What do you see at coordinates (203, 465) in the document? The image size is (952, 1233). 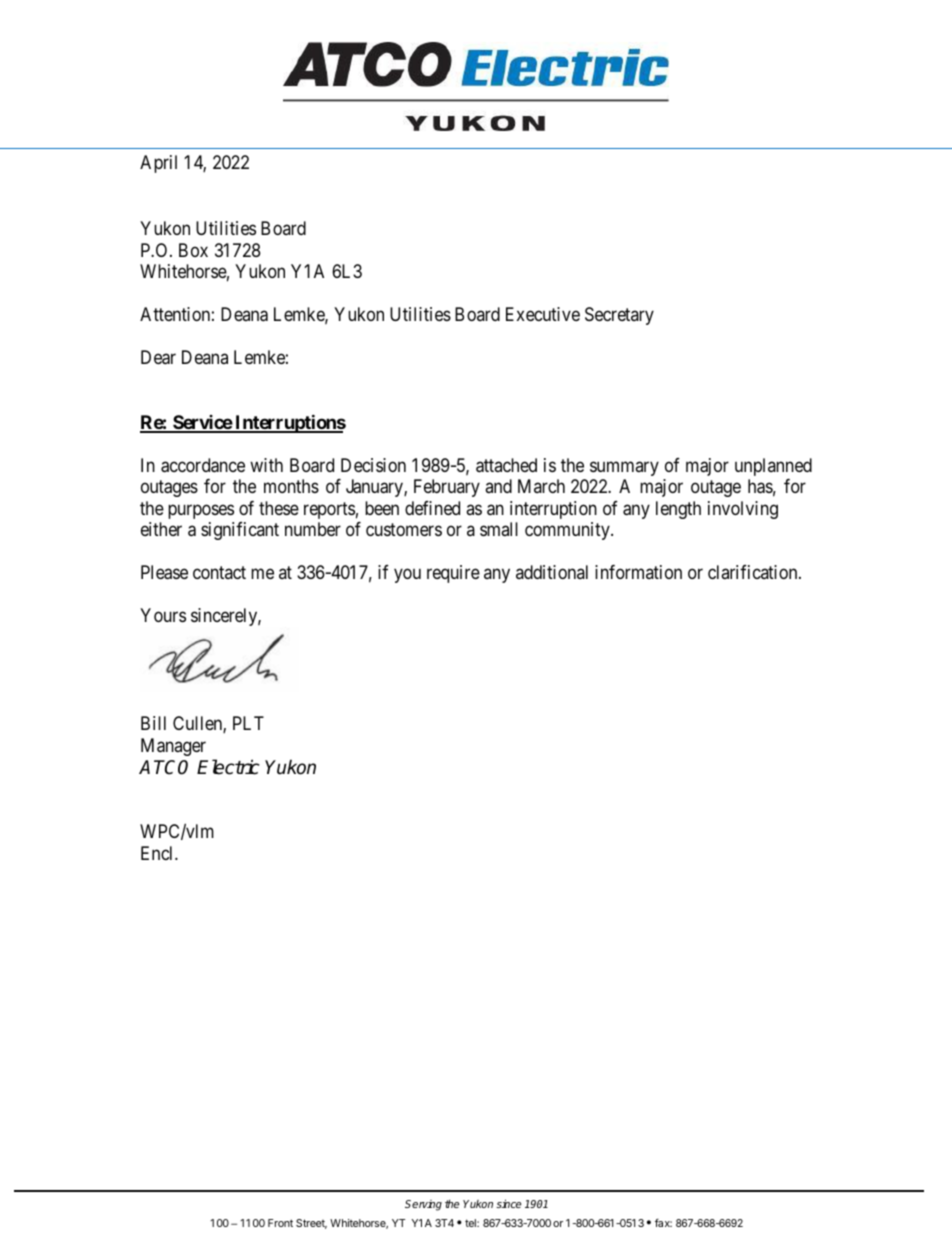 I see `accordance` at bounding box center [203, 465].
